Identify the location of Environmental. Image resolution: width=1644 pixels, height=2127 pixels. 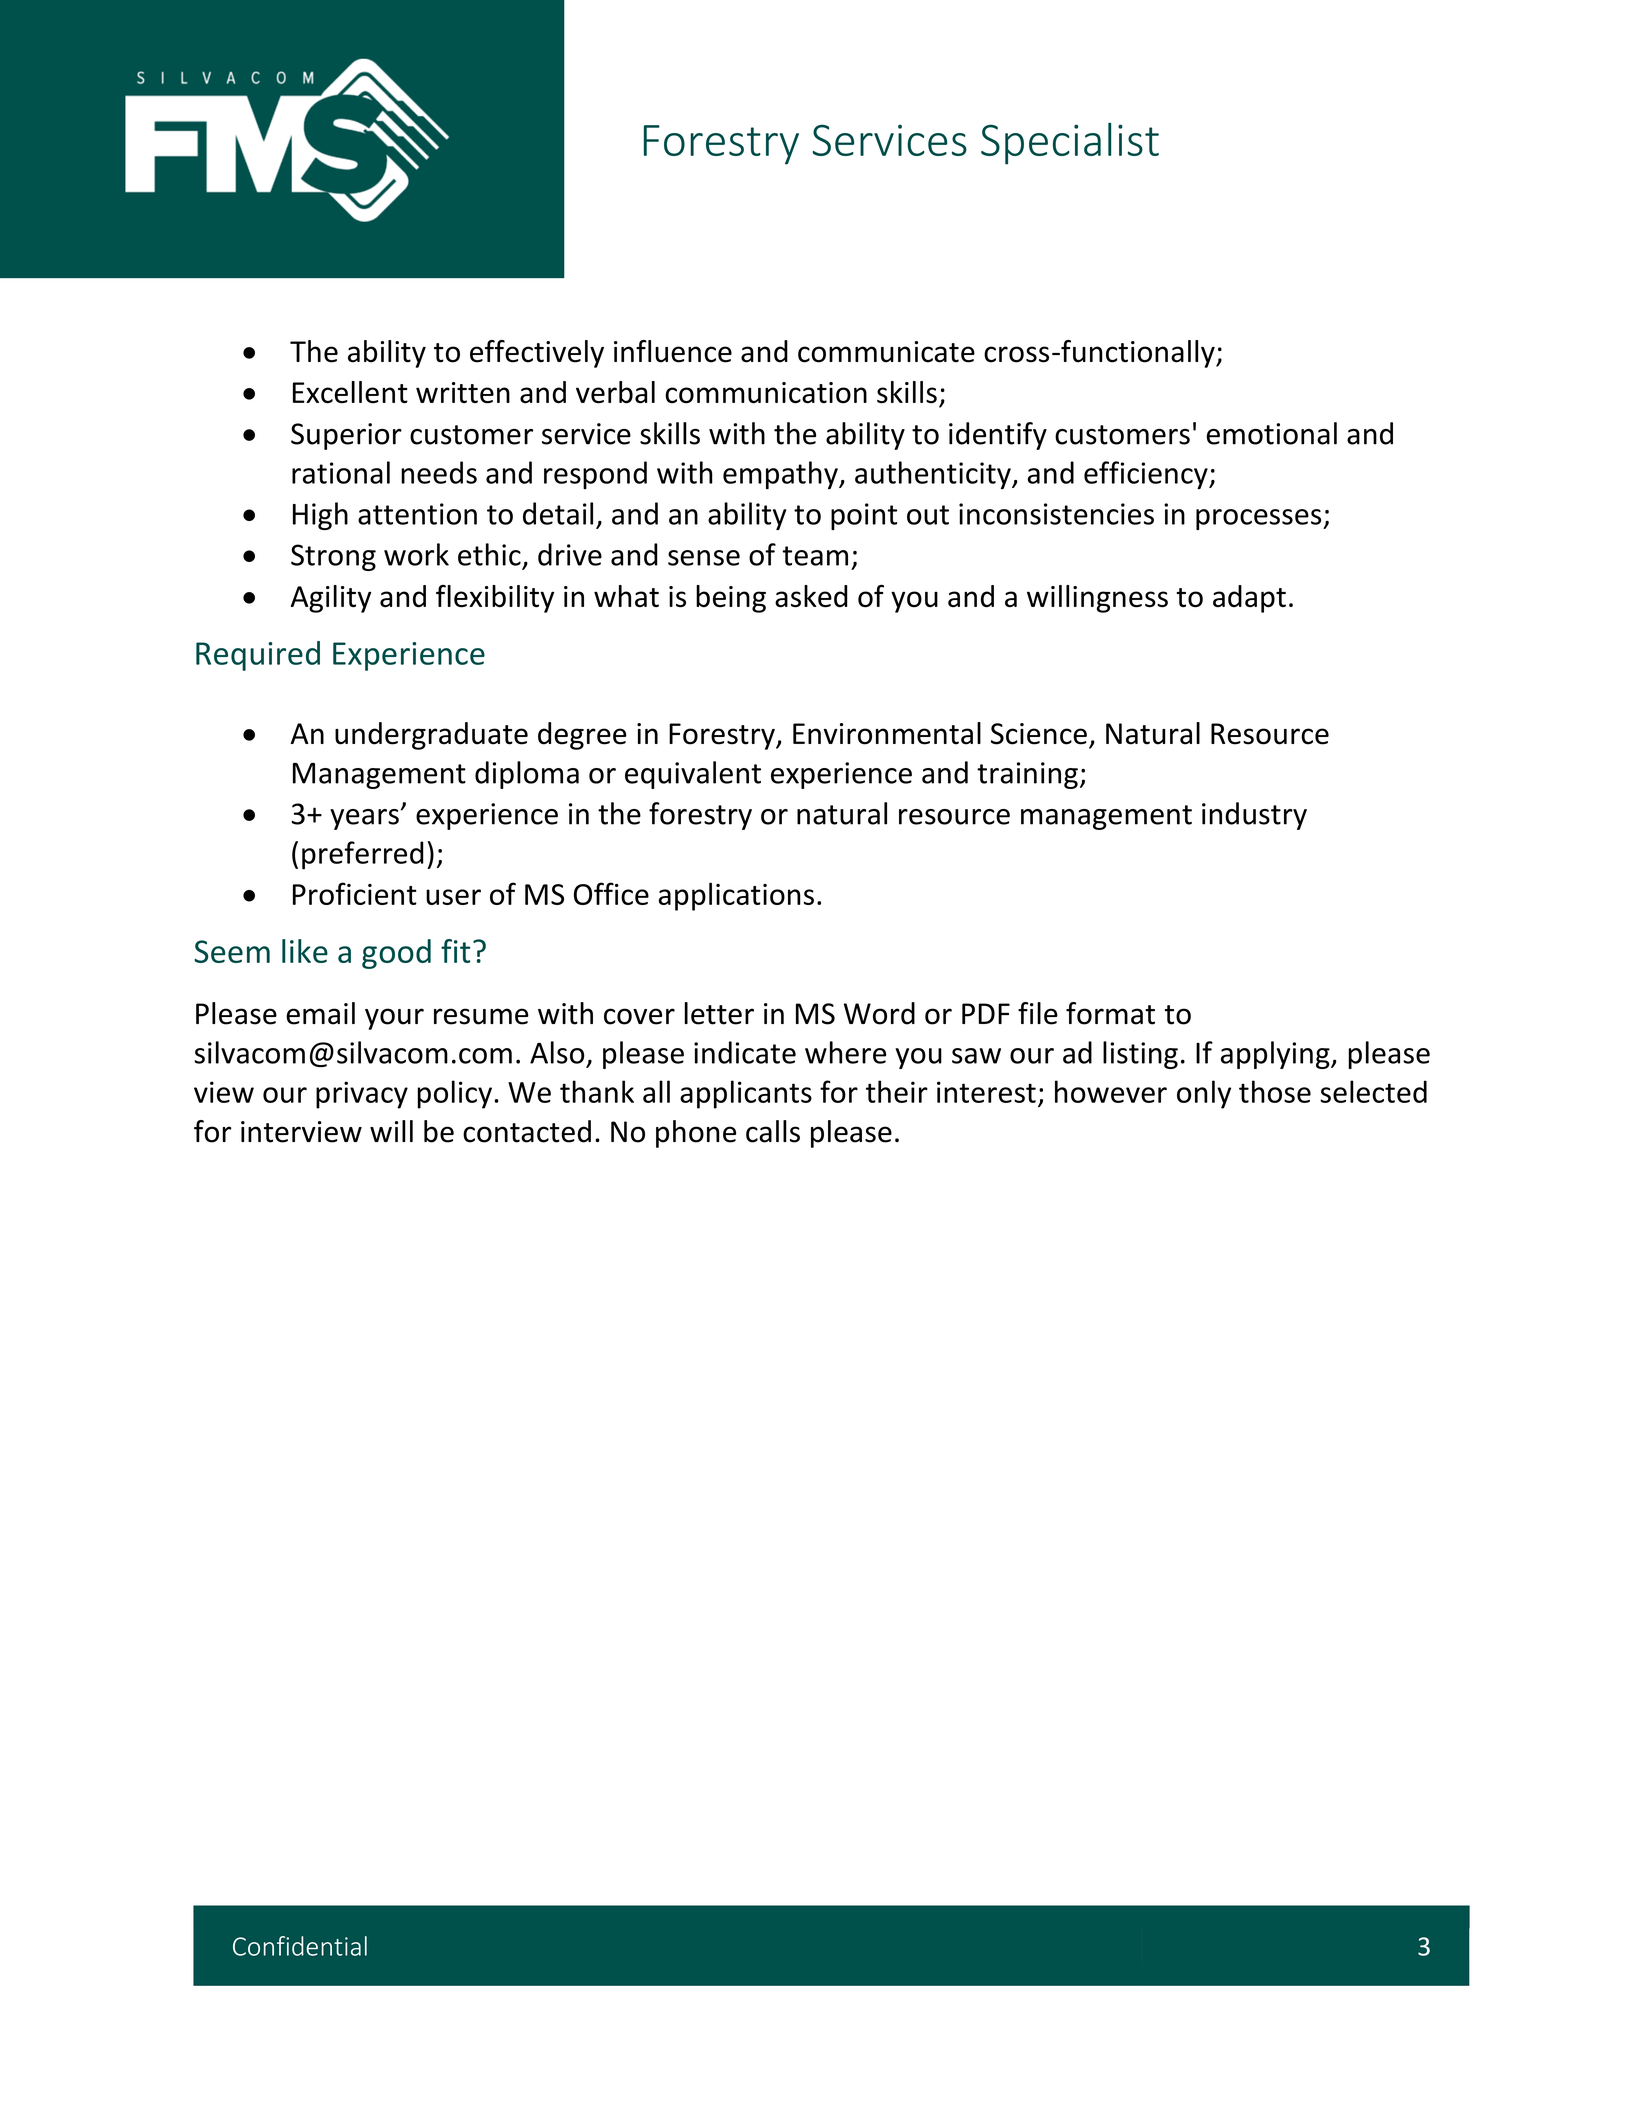
(887, 733).
